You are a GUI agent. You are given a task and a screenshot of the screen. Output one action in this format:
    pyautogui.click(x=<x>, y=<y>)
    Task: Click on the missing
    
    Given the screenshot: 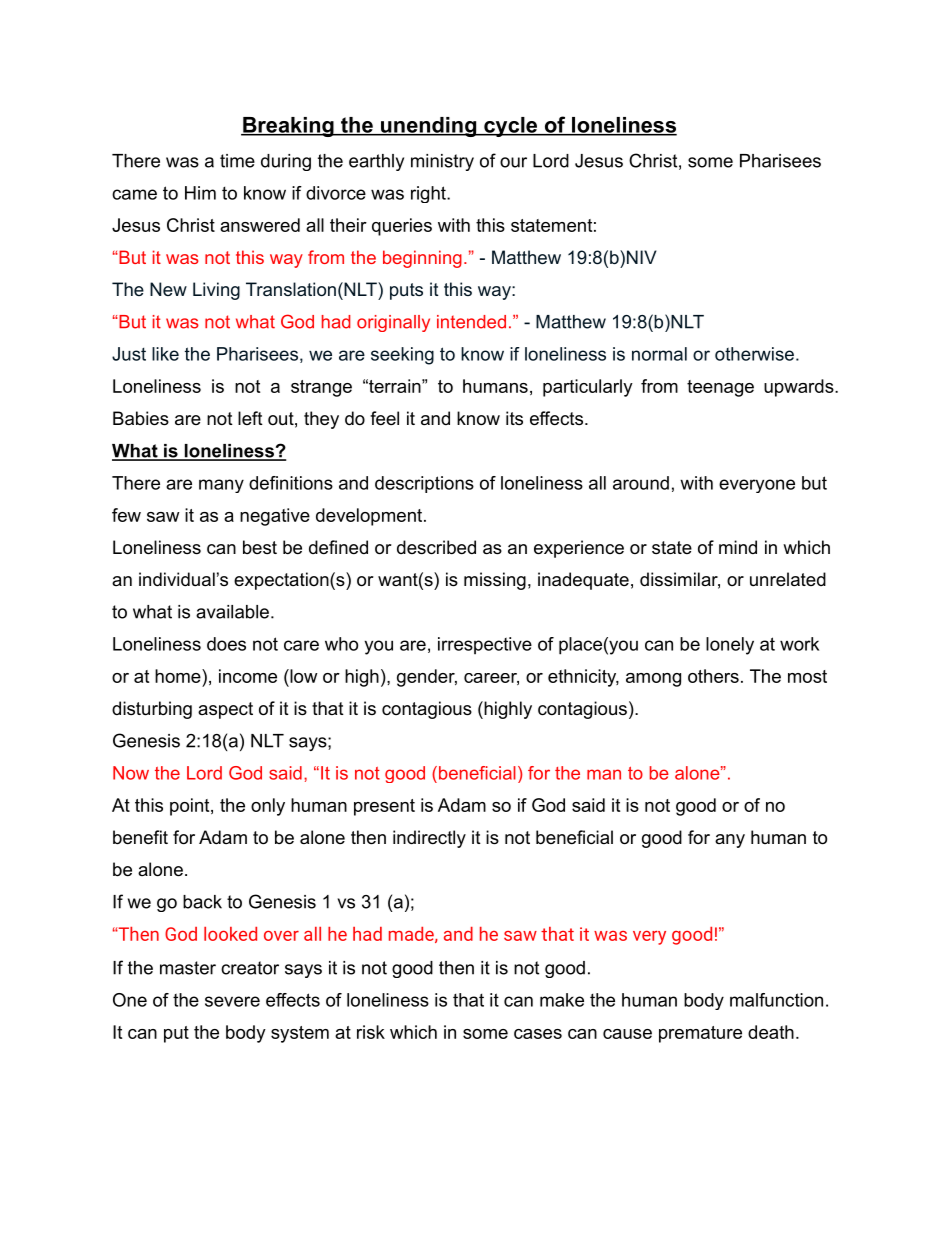 What is the action you would take?
    pyautogui.click(x=495, y=581)
